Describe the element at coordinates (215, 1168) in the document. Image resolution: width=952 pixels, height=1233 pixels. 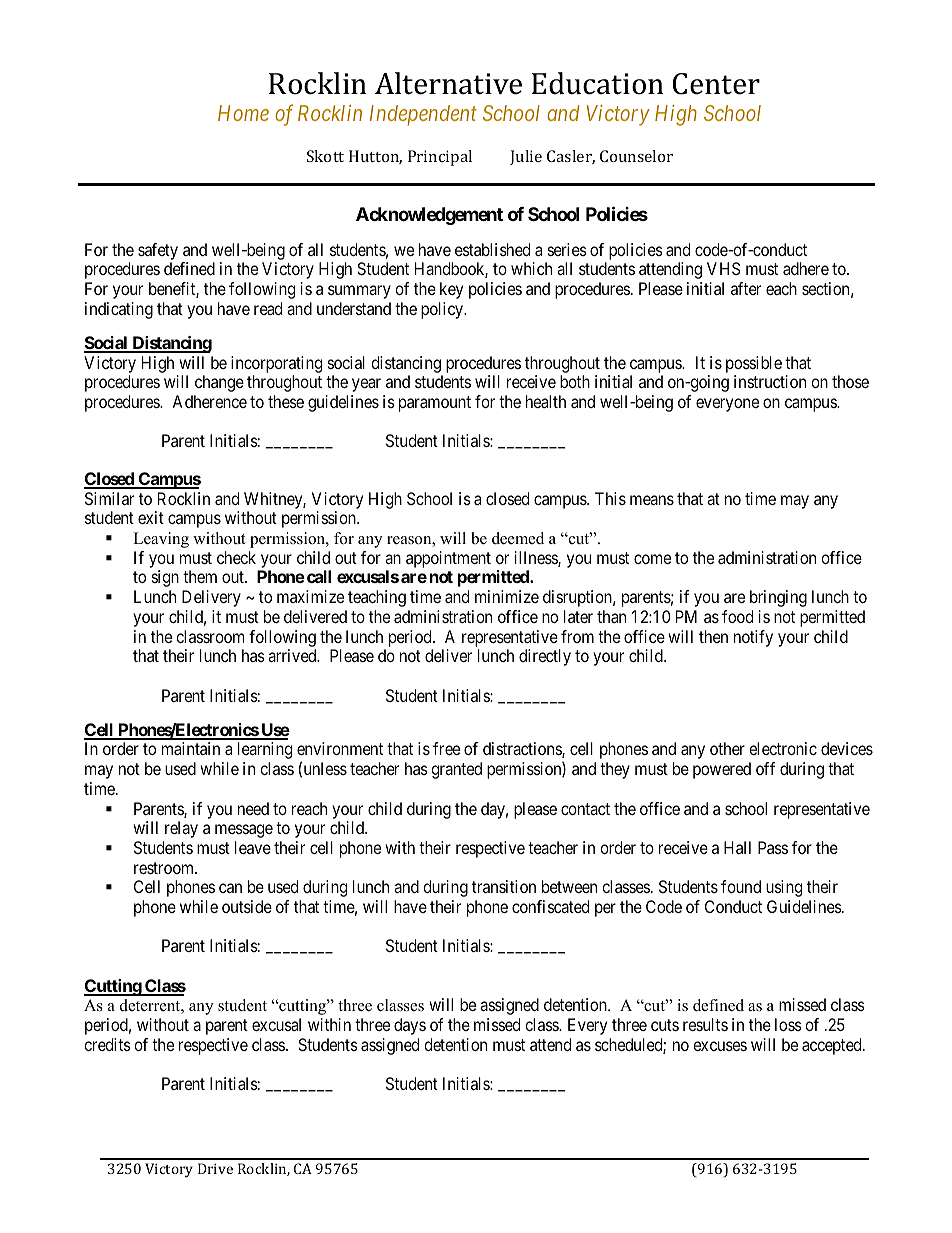
I see `Drive` at that location.
